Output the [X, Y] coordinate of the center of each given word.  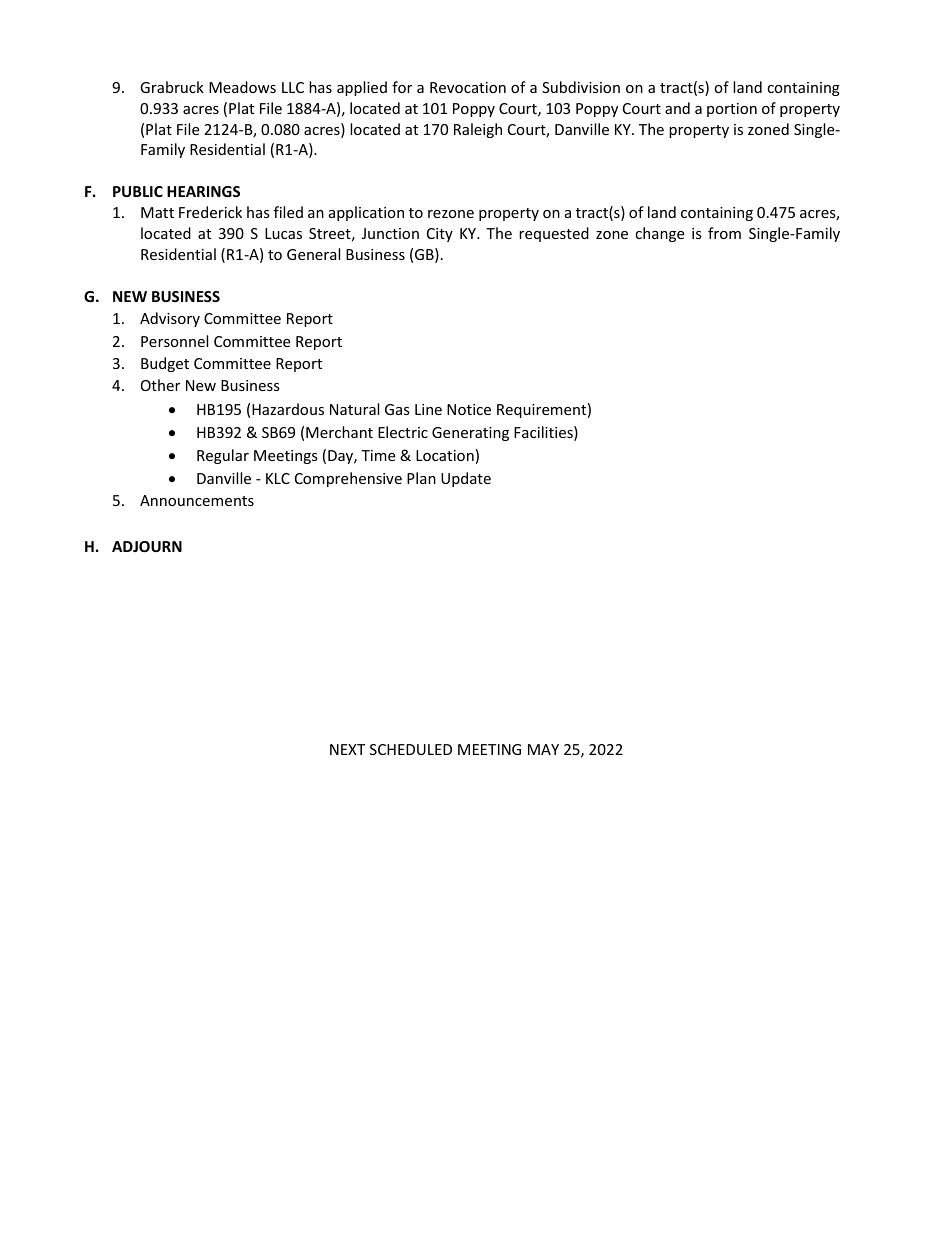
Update [466, 479]
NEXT [347, 749]
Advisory [170, 319]
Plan [421, 478]
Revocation [468, 87]
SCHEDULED [411, 749]
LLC [293, 87]
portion [732, 110]
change [659, 234]
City [440, 235]
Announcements [197, 500]
